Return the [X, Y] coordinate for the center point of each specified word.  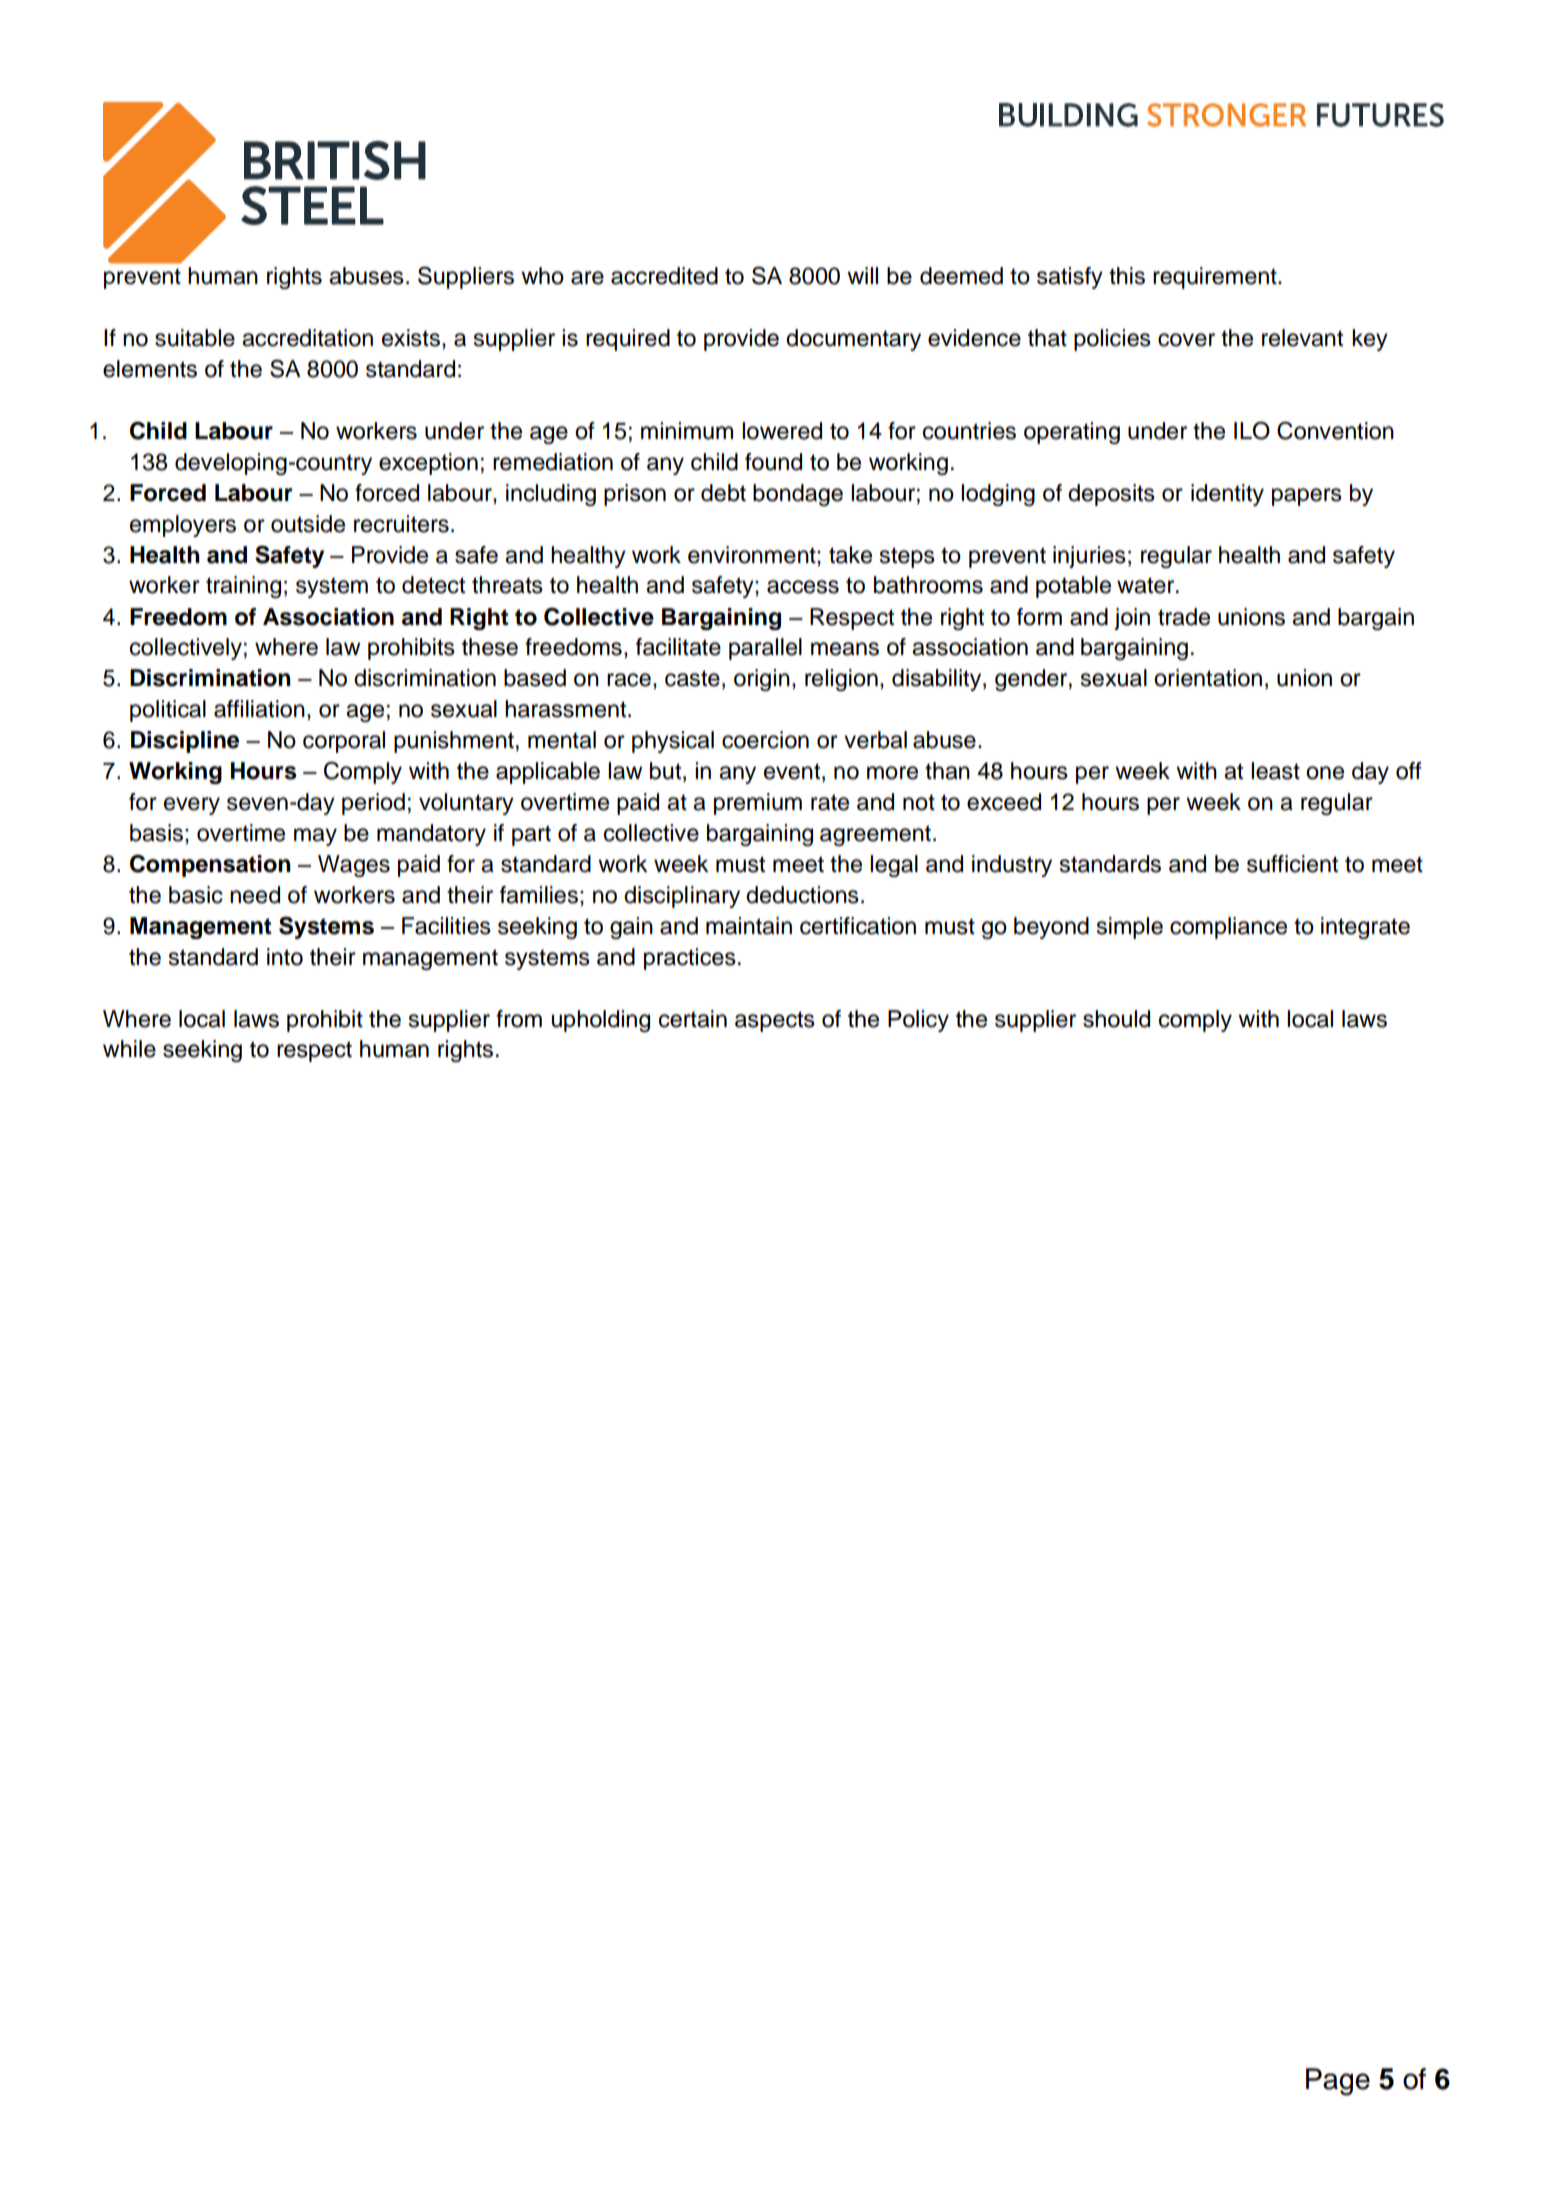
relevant [1302, 338]
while [129, 1049]
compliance [1228, 928]
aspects [775, 1021]
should [1116, 1019]
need [255, 895]
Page [1338, 2082]
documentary [853, 340]
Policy [918, 1021]
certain [693, 1019]
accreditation [307, 338]
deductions [802, 895]
